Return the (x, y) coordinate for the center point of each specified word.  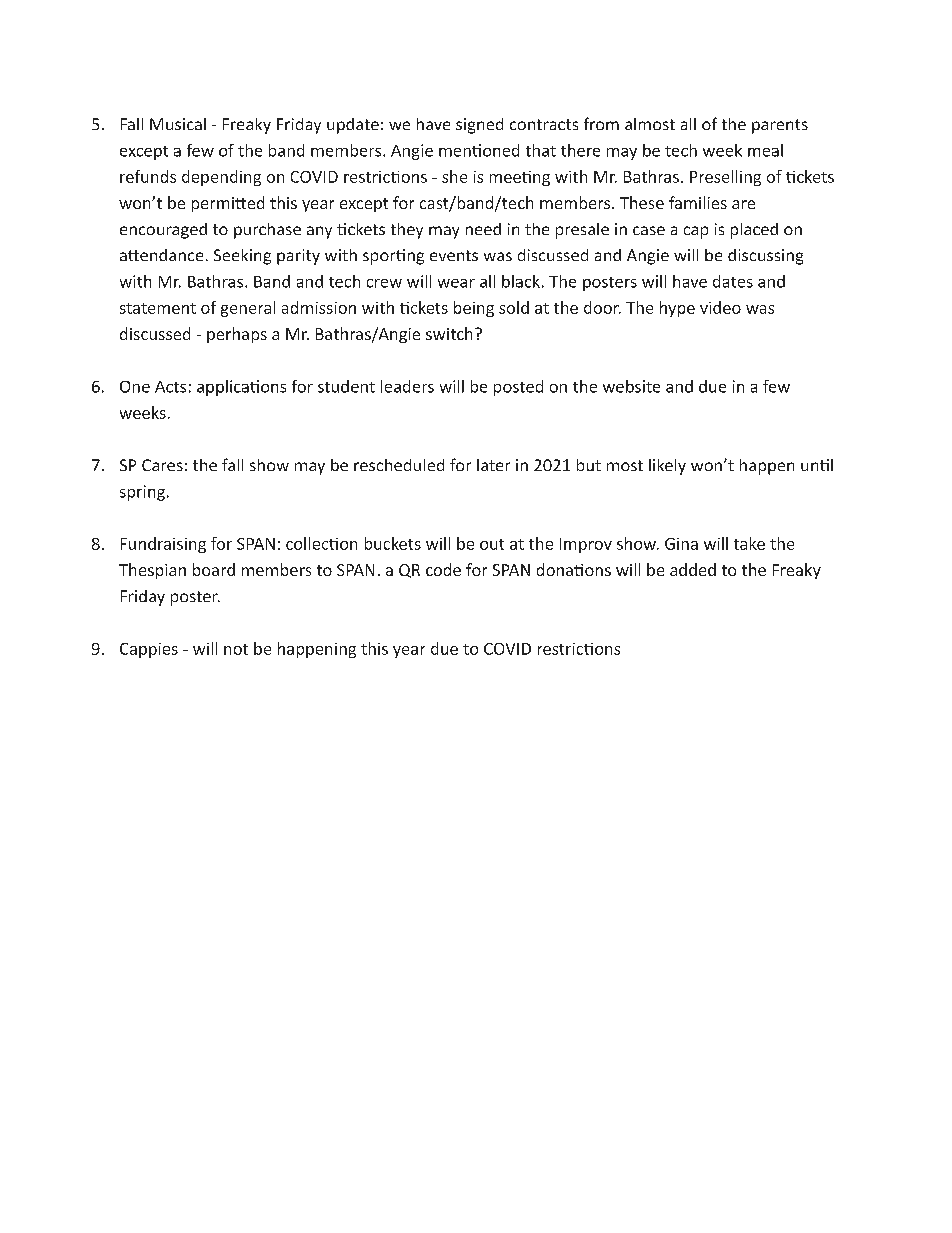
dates (733, 281)
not (236, 649)
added (693, 569)
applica (224, 388)
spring (142, 493)
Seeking (242, 257)
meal (765, 150)
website (631, 386)
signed (479, 126)
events (454, 255)
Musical (178, 124)
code (443, 569)
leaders (407, 386)
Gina (681, 544)
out (492, 544)
